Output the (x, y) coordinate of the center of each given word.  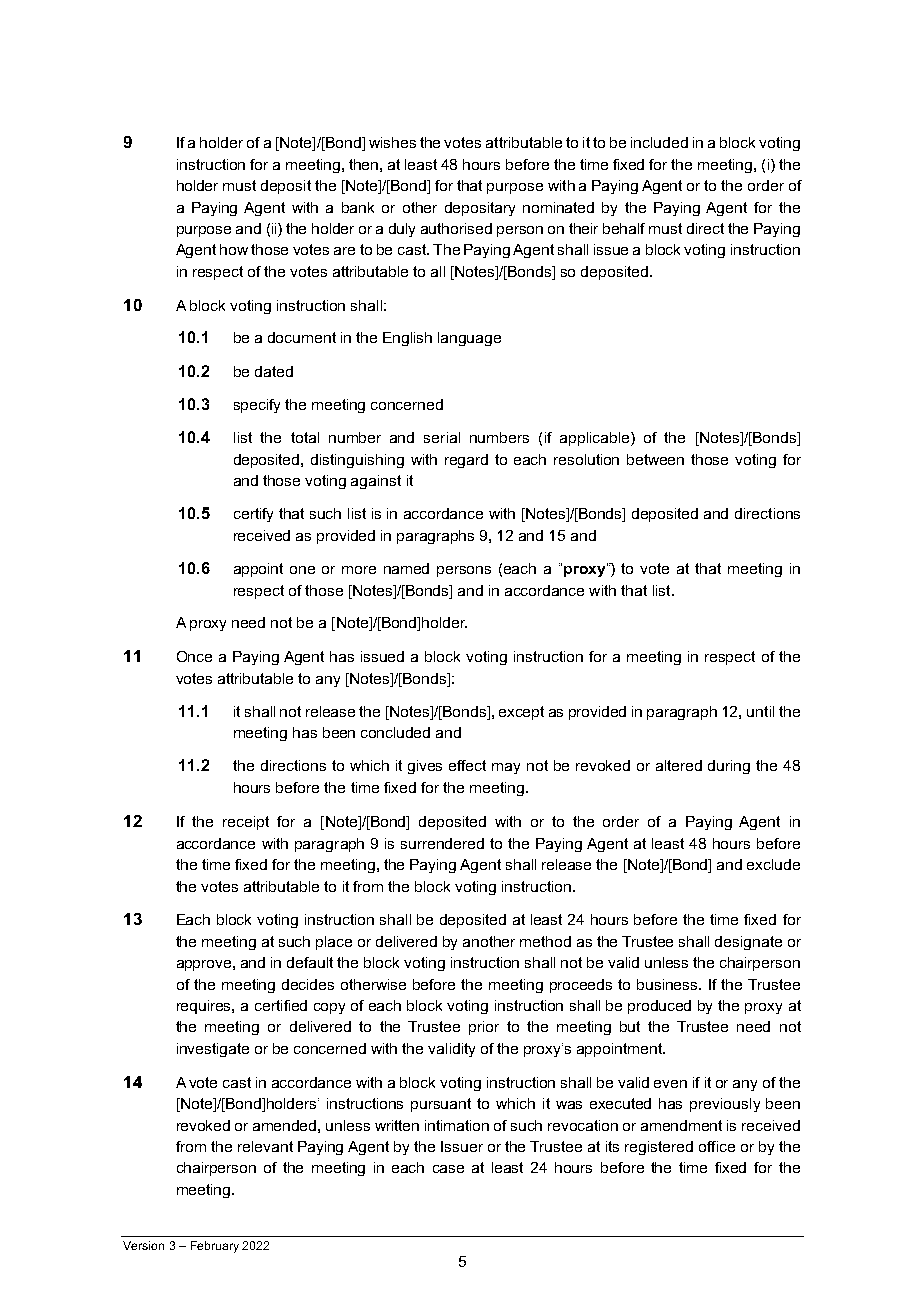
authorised (456, 228)
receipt (246, 823)
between (655, 459)
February (215, 1247)
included (659, 142)
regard (466, 461)
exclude (773, 864)
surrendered (442, 843)
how (234, 249)
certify (253, 515)
